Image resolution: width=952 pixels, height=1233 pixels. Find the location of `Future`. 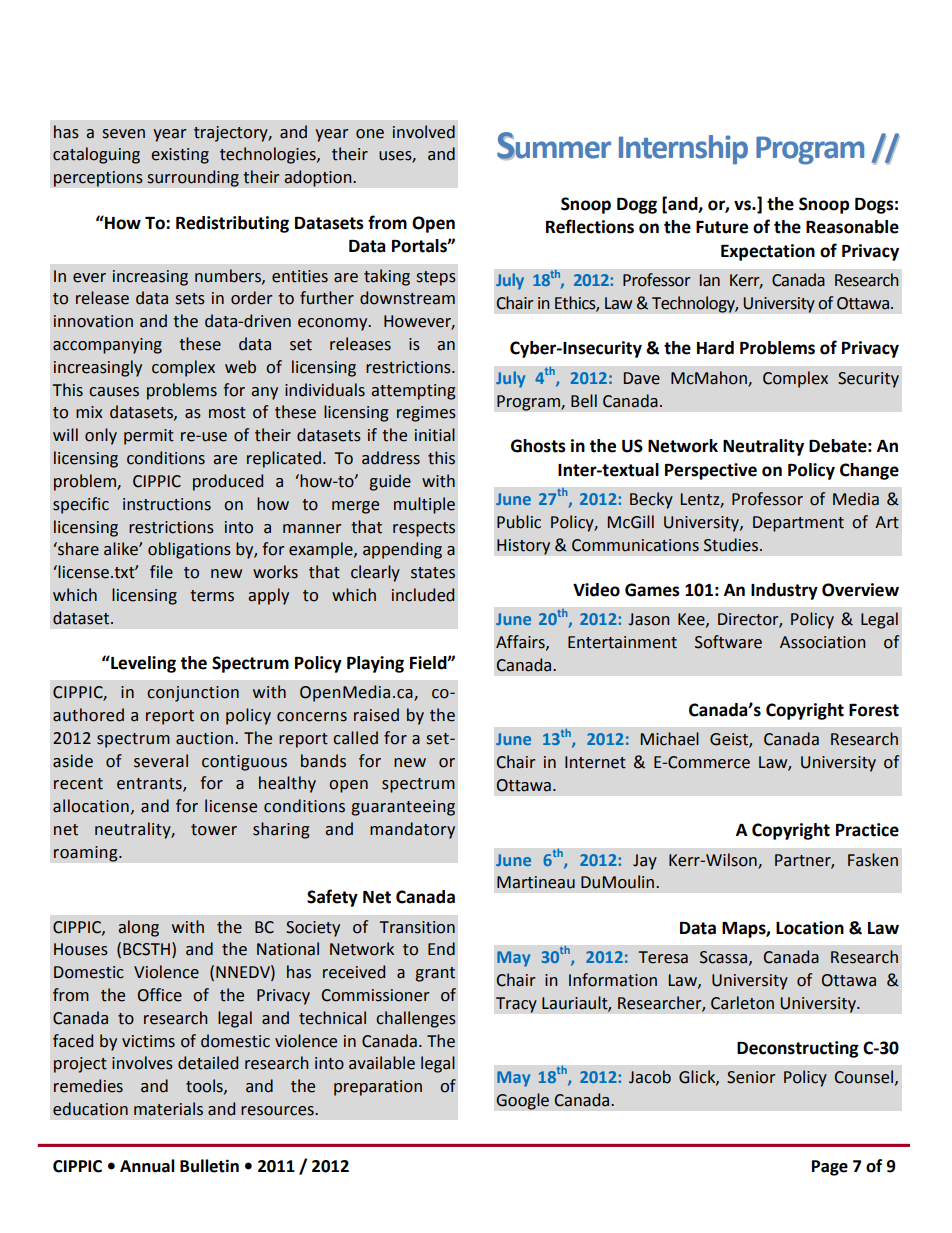

Future is located at coordinates (722, 227).
